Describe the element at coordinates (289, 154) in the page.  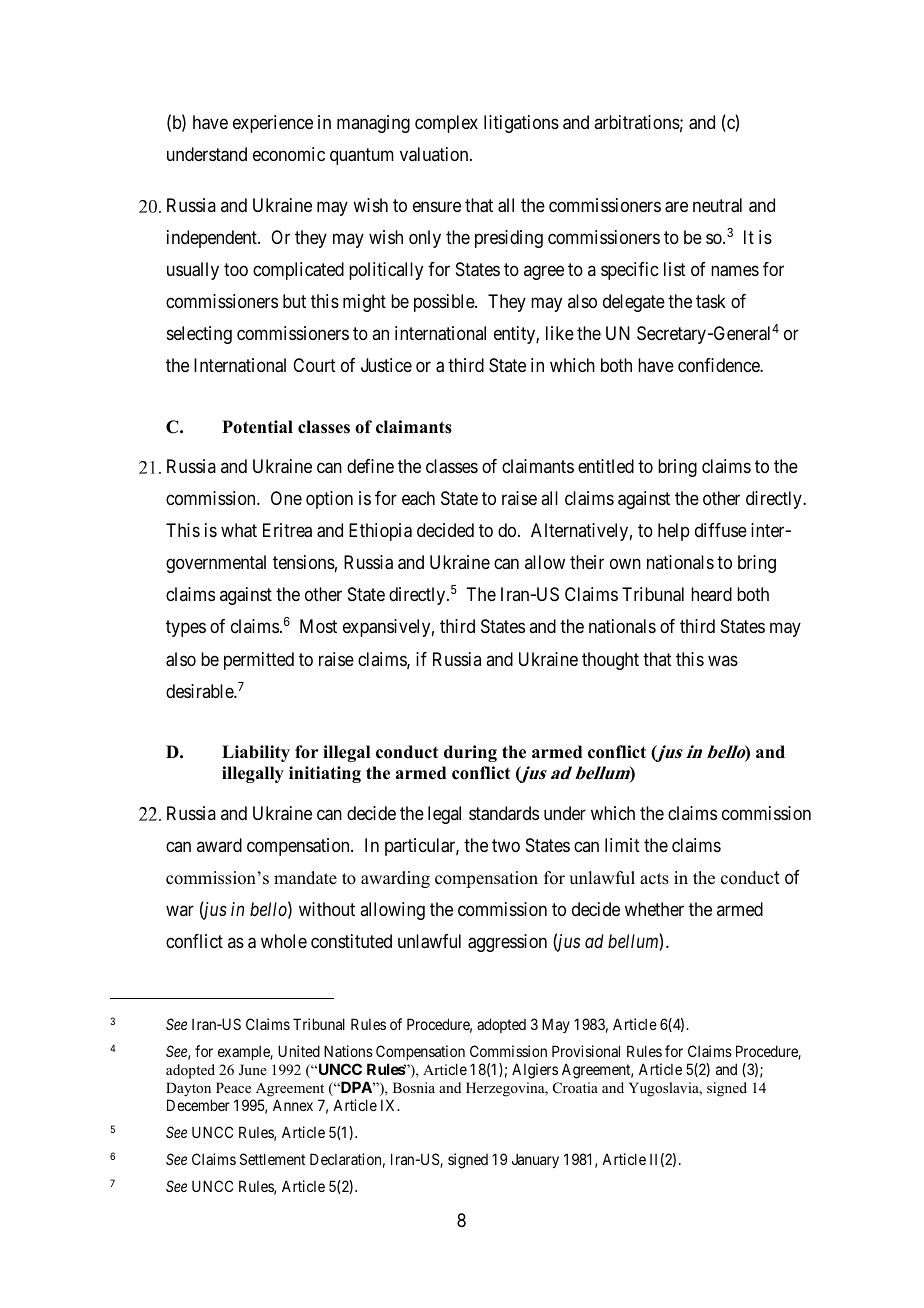
I see `economic` at that location.
